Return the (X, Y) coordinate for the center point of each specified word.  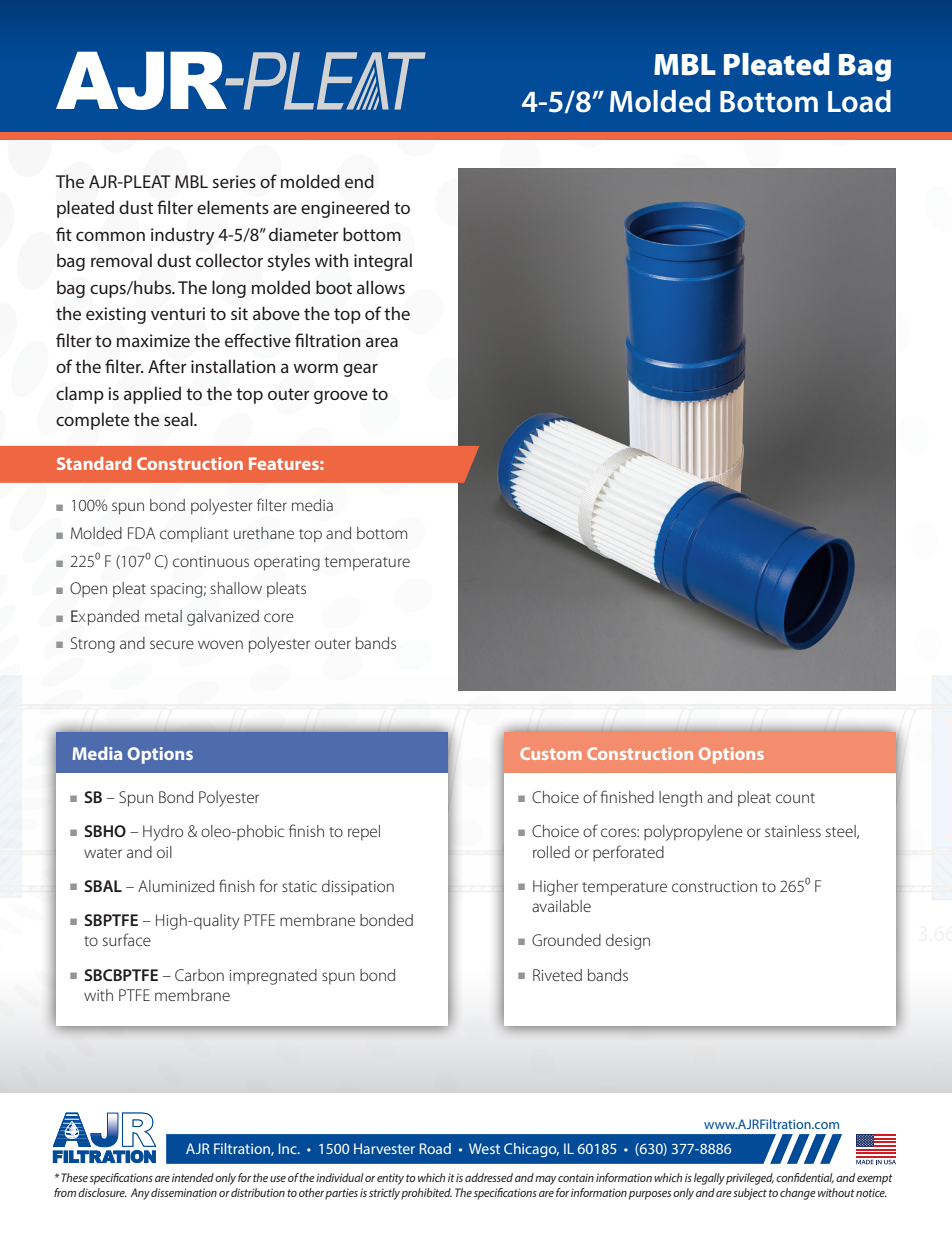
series (234, 181)
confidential (805, 1178)
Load (859, 101)
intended (193, 1177)
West (484, 1148)
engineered (345, 209)
